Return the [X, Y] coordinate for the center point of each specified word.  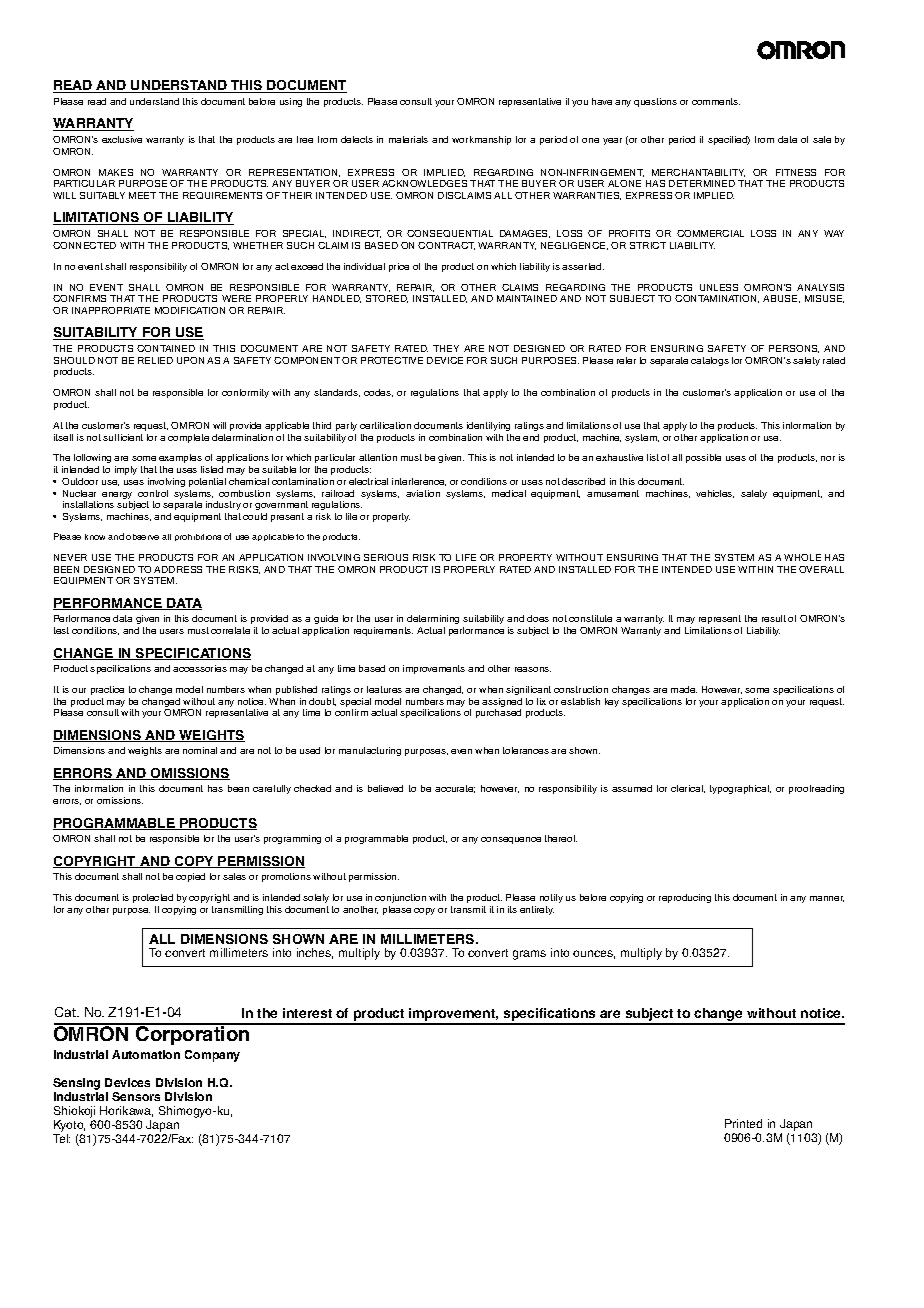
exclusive [122, 139]
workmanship [481, 140]
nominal [200, 750]
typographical [740, 789]
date [787, 139]
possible [703, 458]
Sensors [136, 1096]
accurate [455, 789]
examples [180, 458]
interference [419, 482]
